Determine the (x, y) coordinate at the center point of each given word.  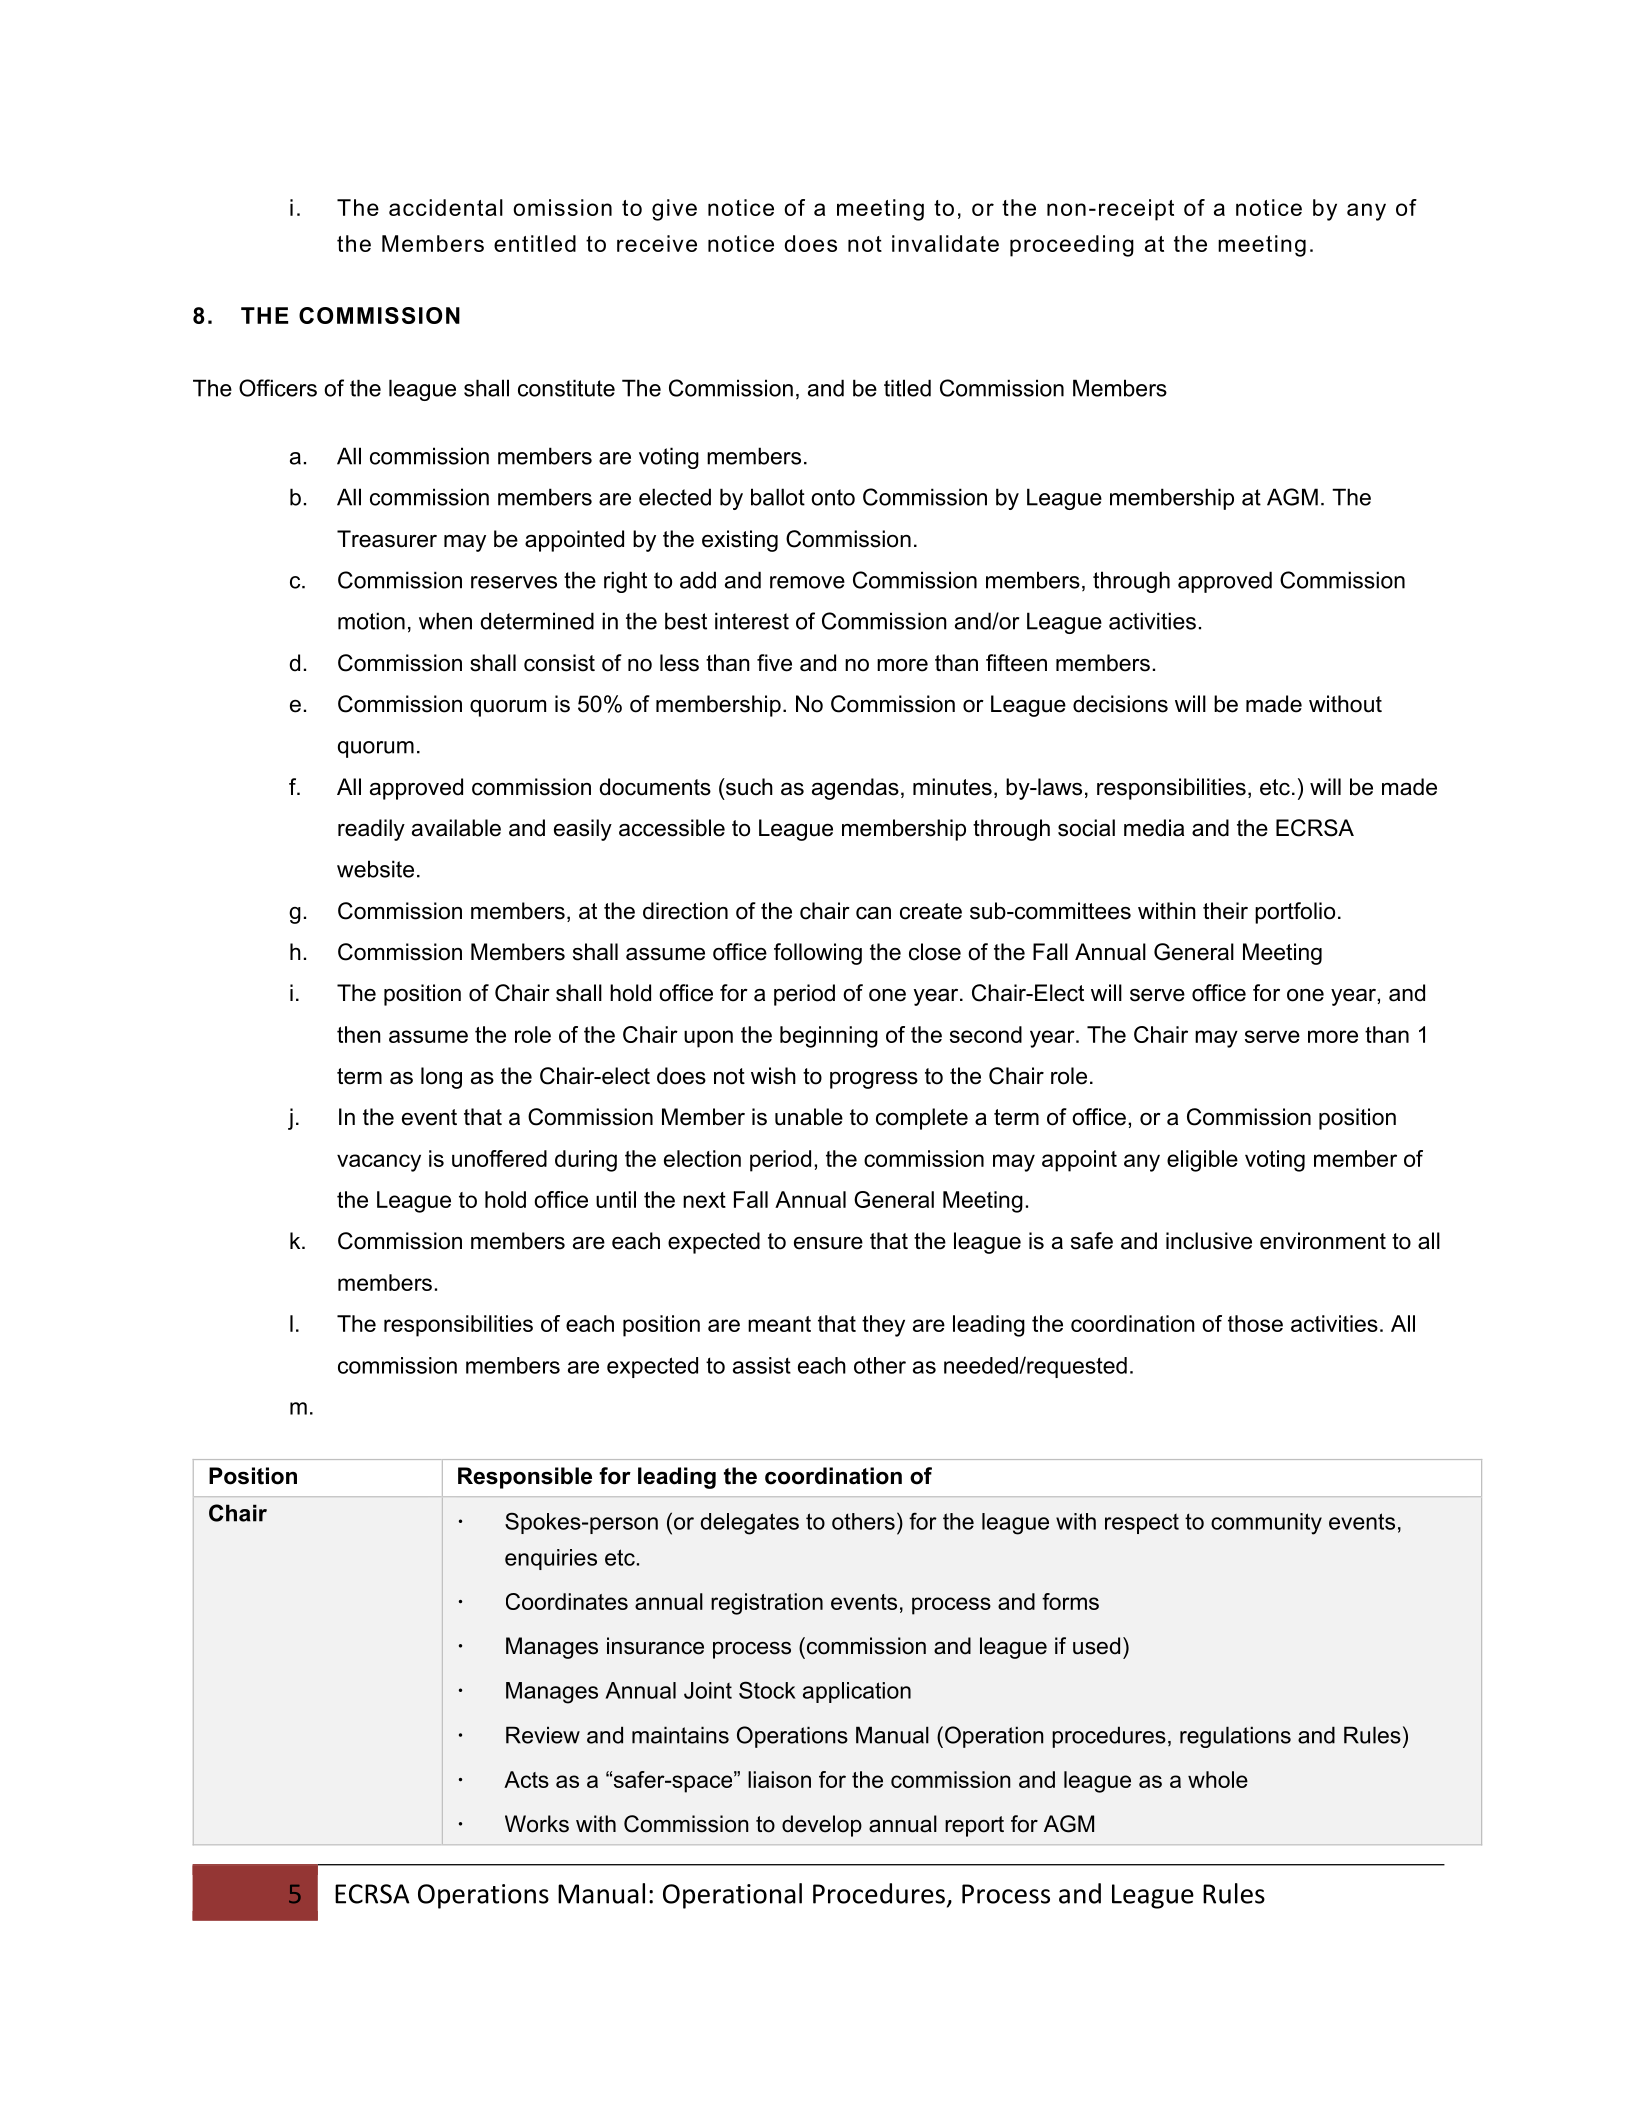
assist (762, 1365)
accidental (446, 207)
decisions (1120, 704)
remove (807, 582)
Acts (526, 1779)
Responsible (525, 1478)
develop (822, 1826)
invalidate (945, 243)
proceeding (1072, 246)
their (1225, 911)
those (1255, 1323)
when (445, 621)
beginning (829, 1037)
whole (1218, 1779)
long (441, 1078)
